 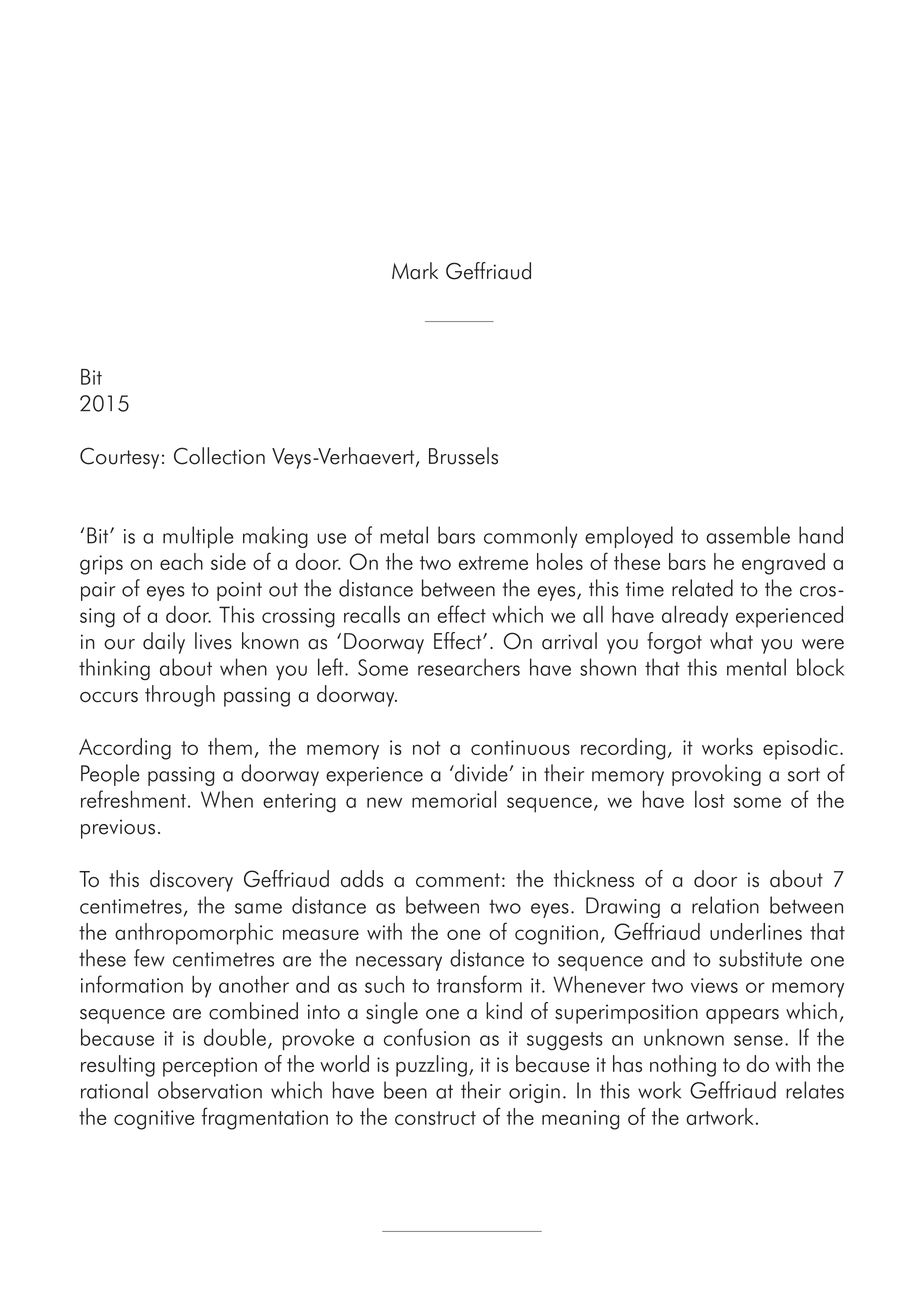 I want to click on construct, so click(x=435, y=1118).
